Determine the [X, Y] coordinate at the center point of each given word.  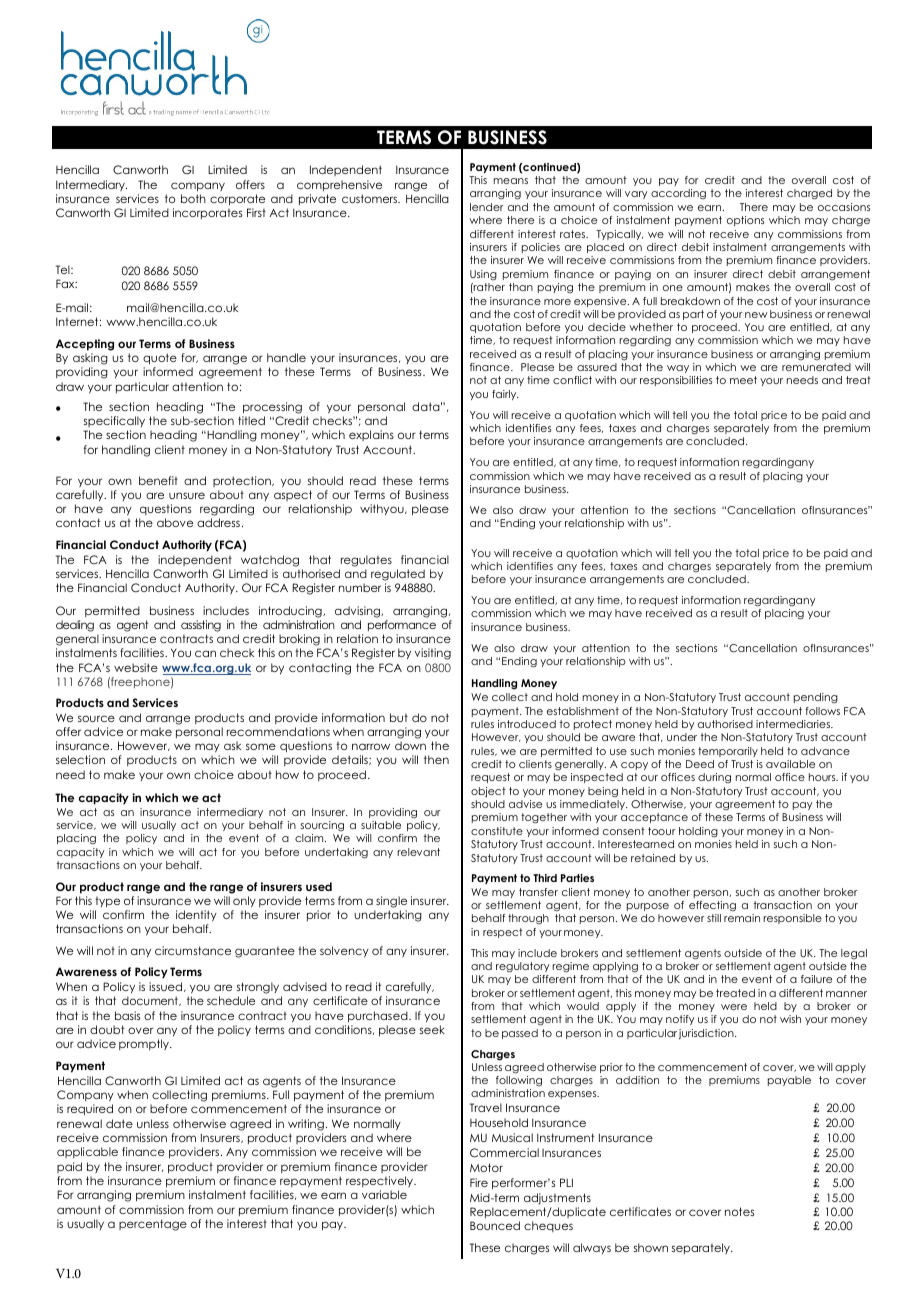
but [399, 717]
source [96, 718]
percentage [153, 1225]
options [745, 221]
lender [486, 207]
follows [822, 711]
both [193, 198]
